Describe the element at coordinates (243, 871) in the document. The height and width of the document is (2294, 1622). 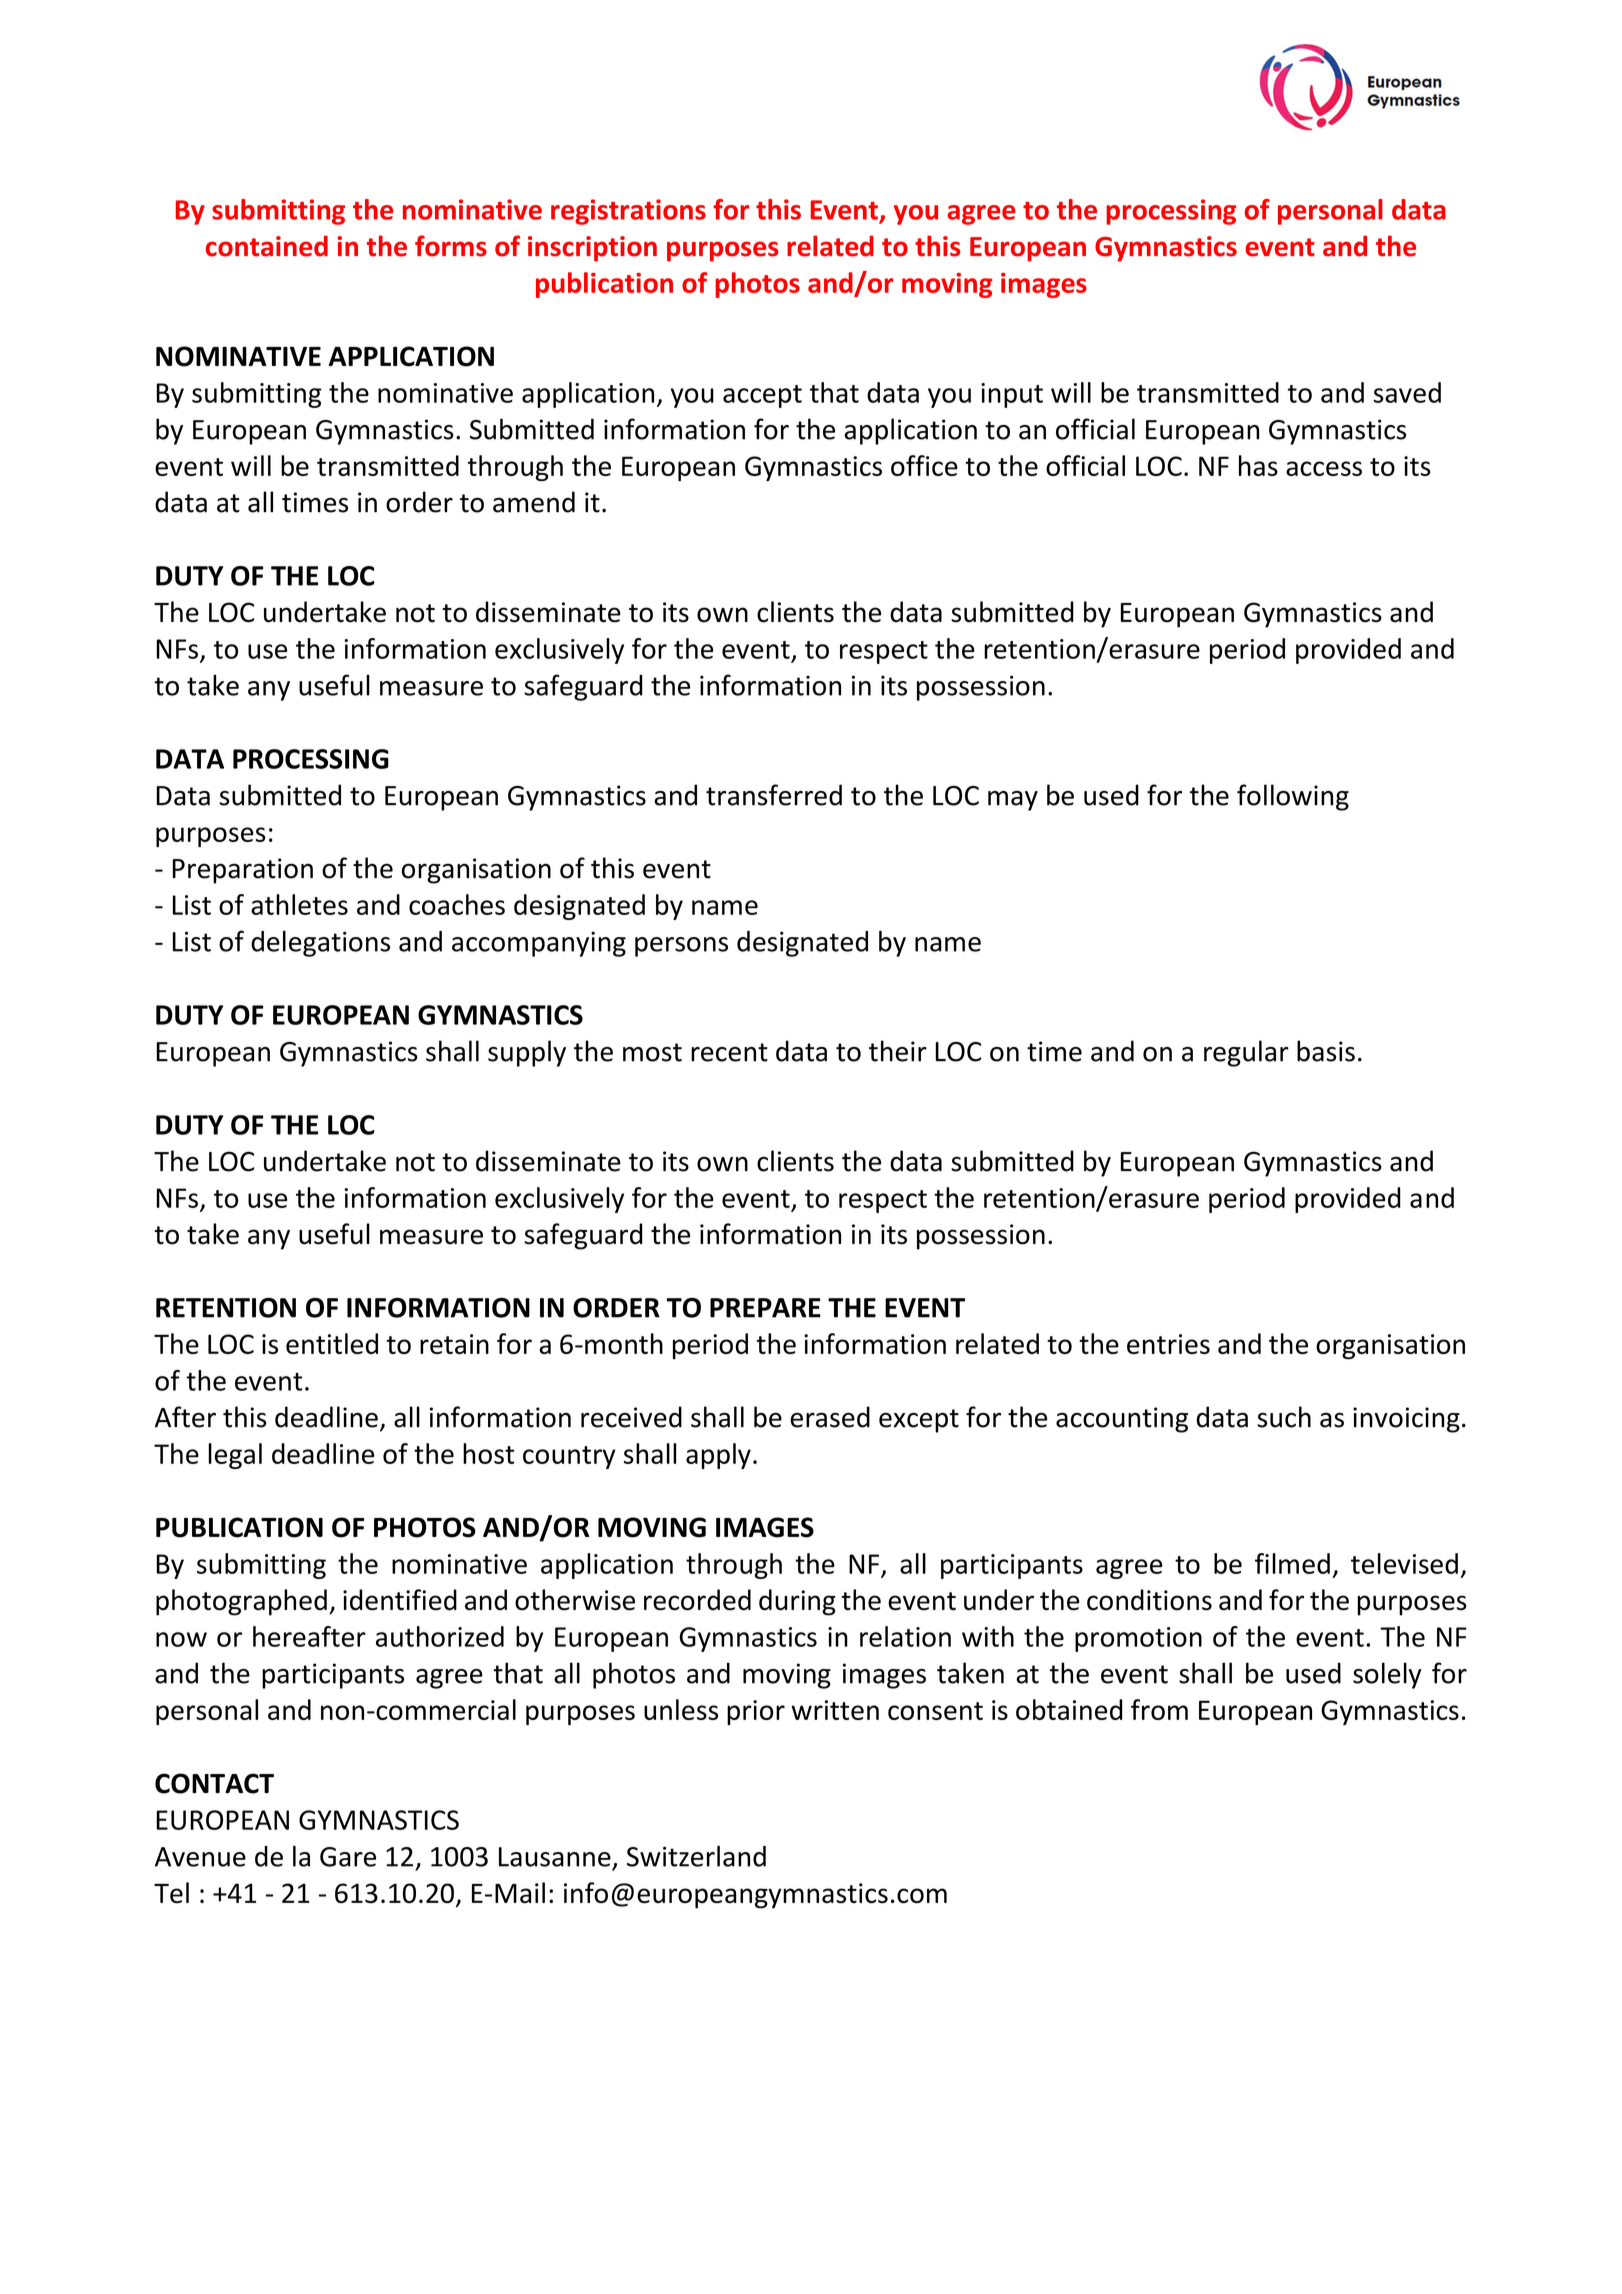
I see `Preparation` at that location.
